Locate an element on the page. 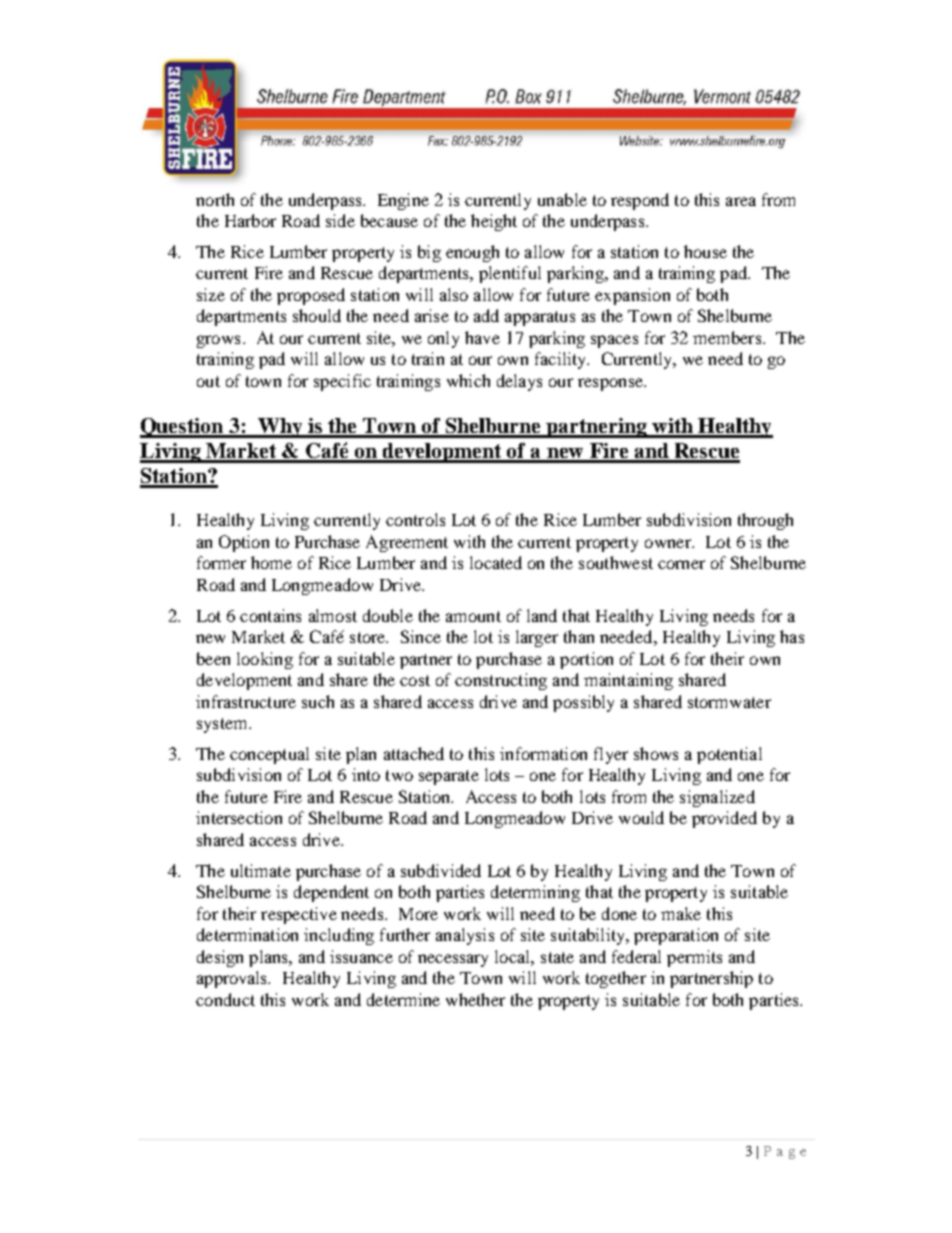 This image has width=952, height=1233. permits is located at coordinates (694, 958).
